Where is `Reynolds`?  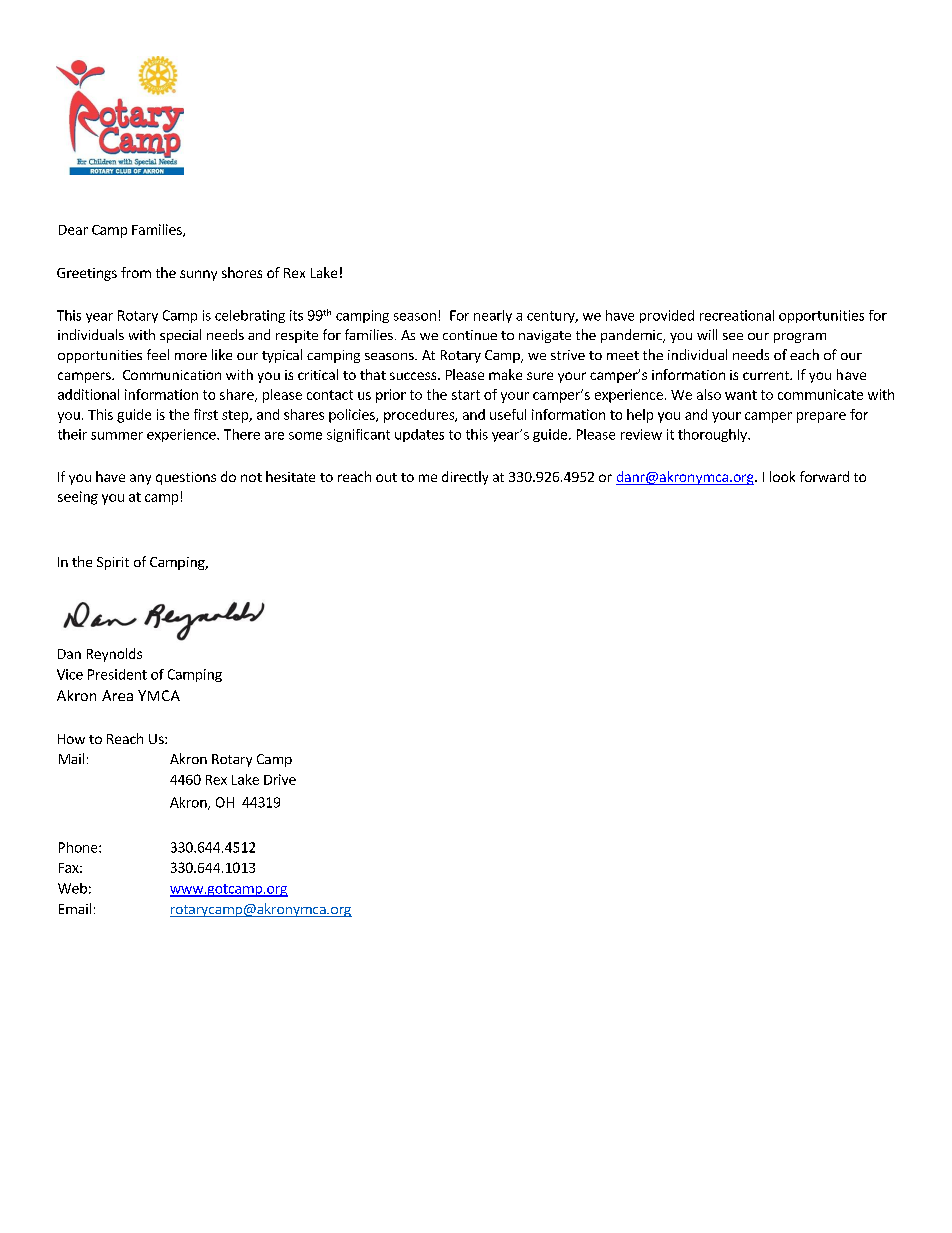 Reynolds is located at coordinates (114, 655).
